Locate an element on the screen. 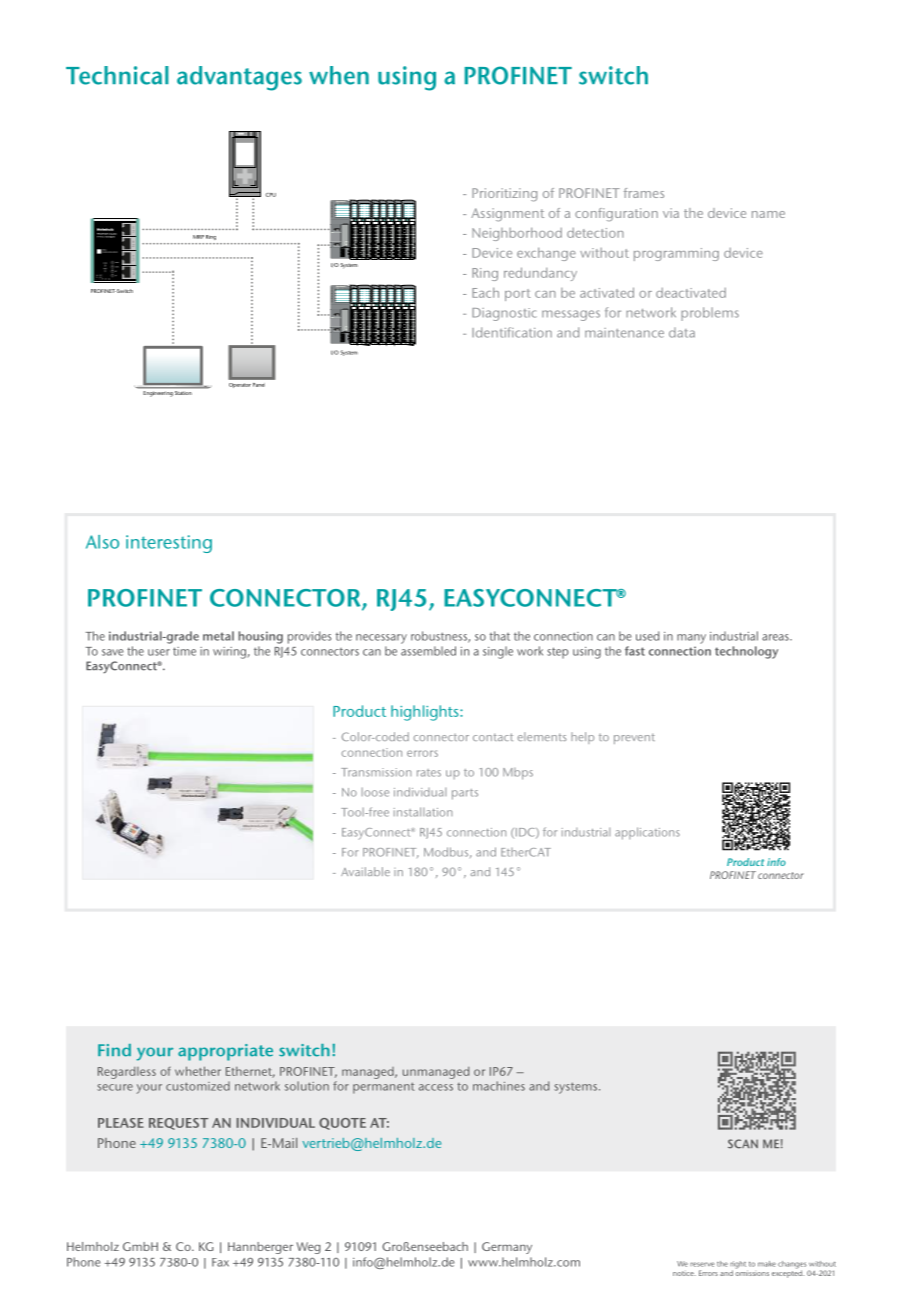 The height and width of the screenshot is (1308, 924). reserve is located at coordinates (702, 1264).
